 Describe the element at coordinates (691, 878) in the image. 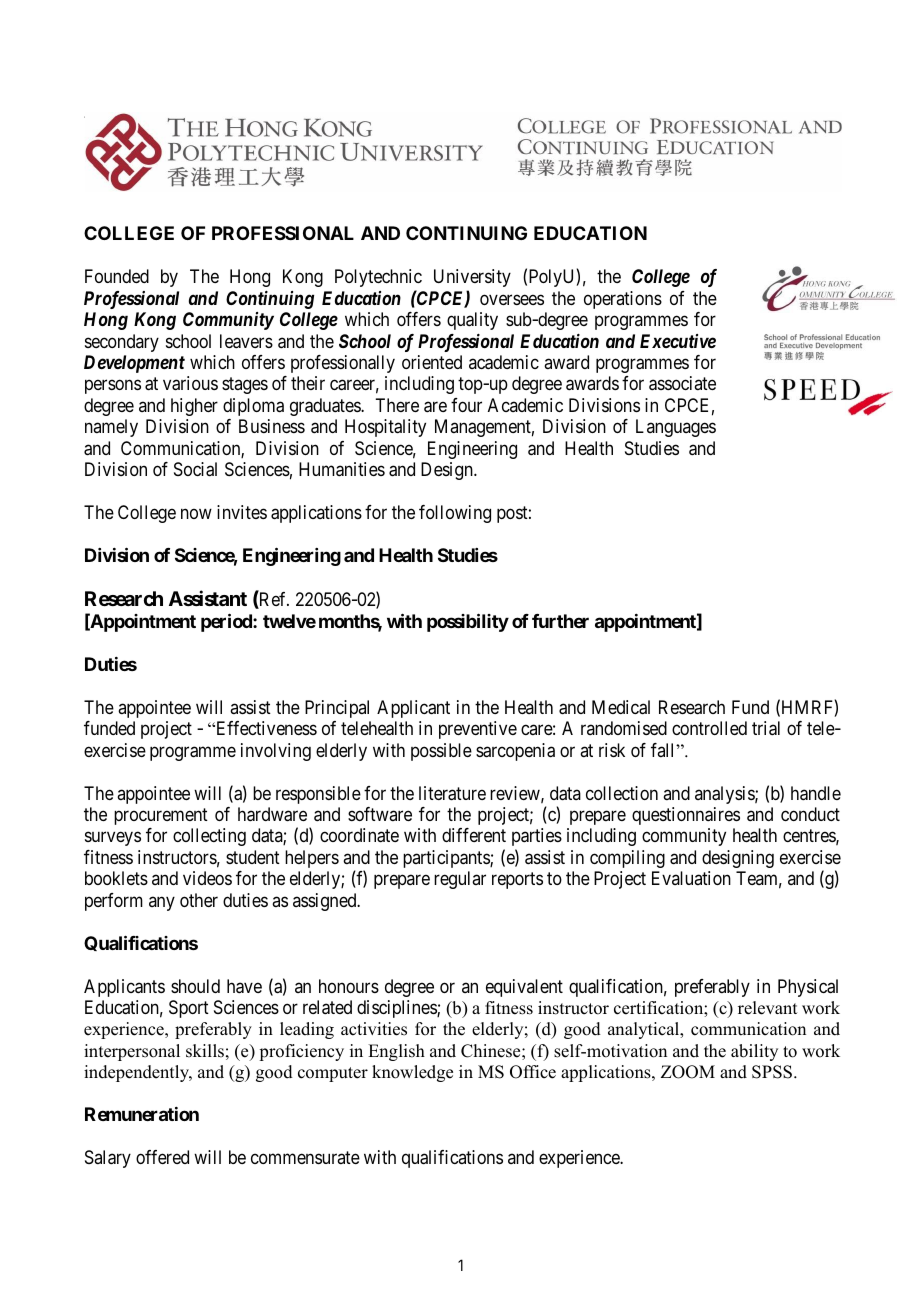

I see `Evaluation` at that location.
